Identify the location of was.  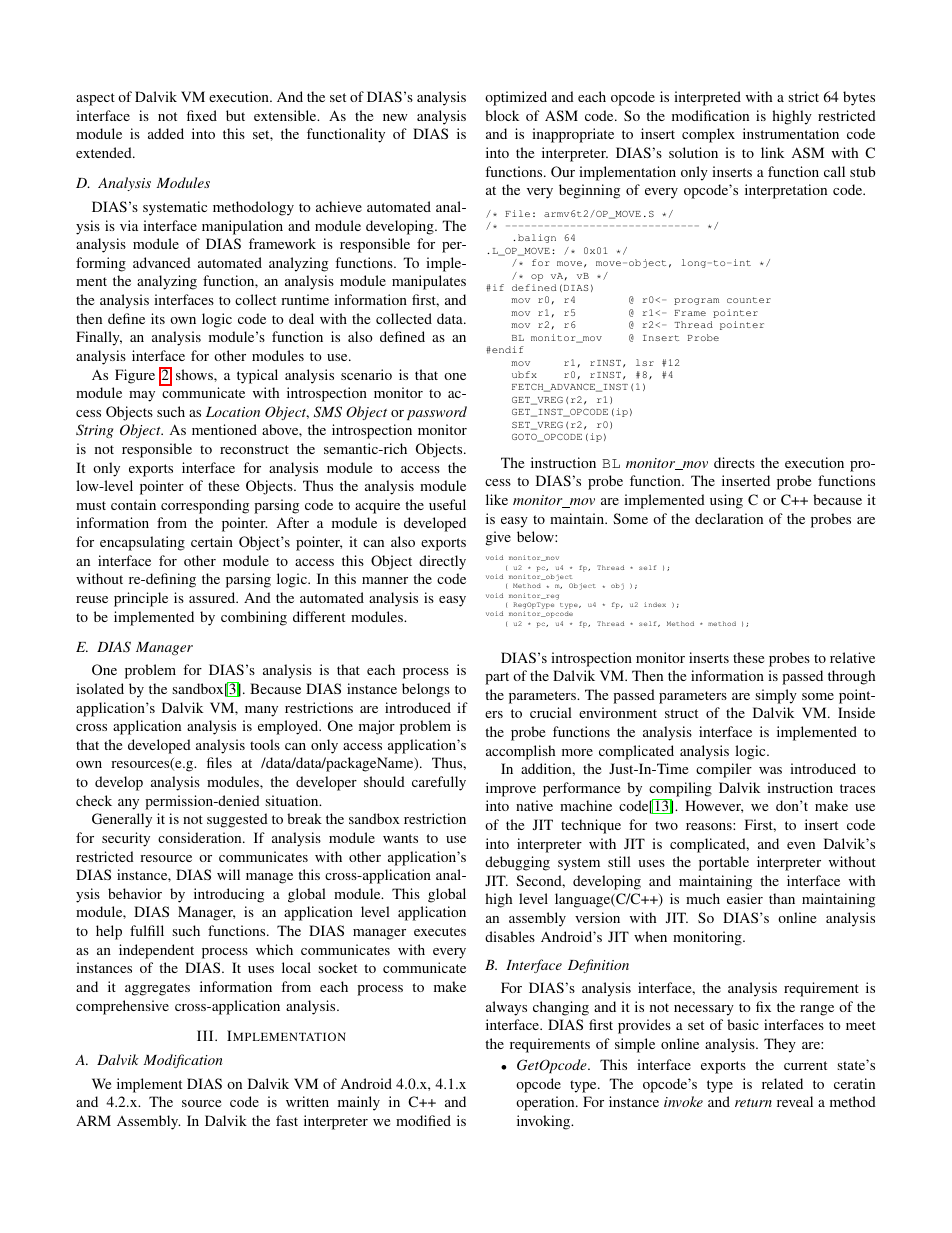
(770, 770).
